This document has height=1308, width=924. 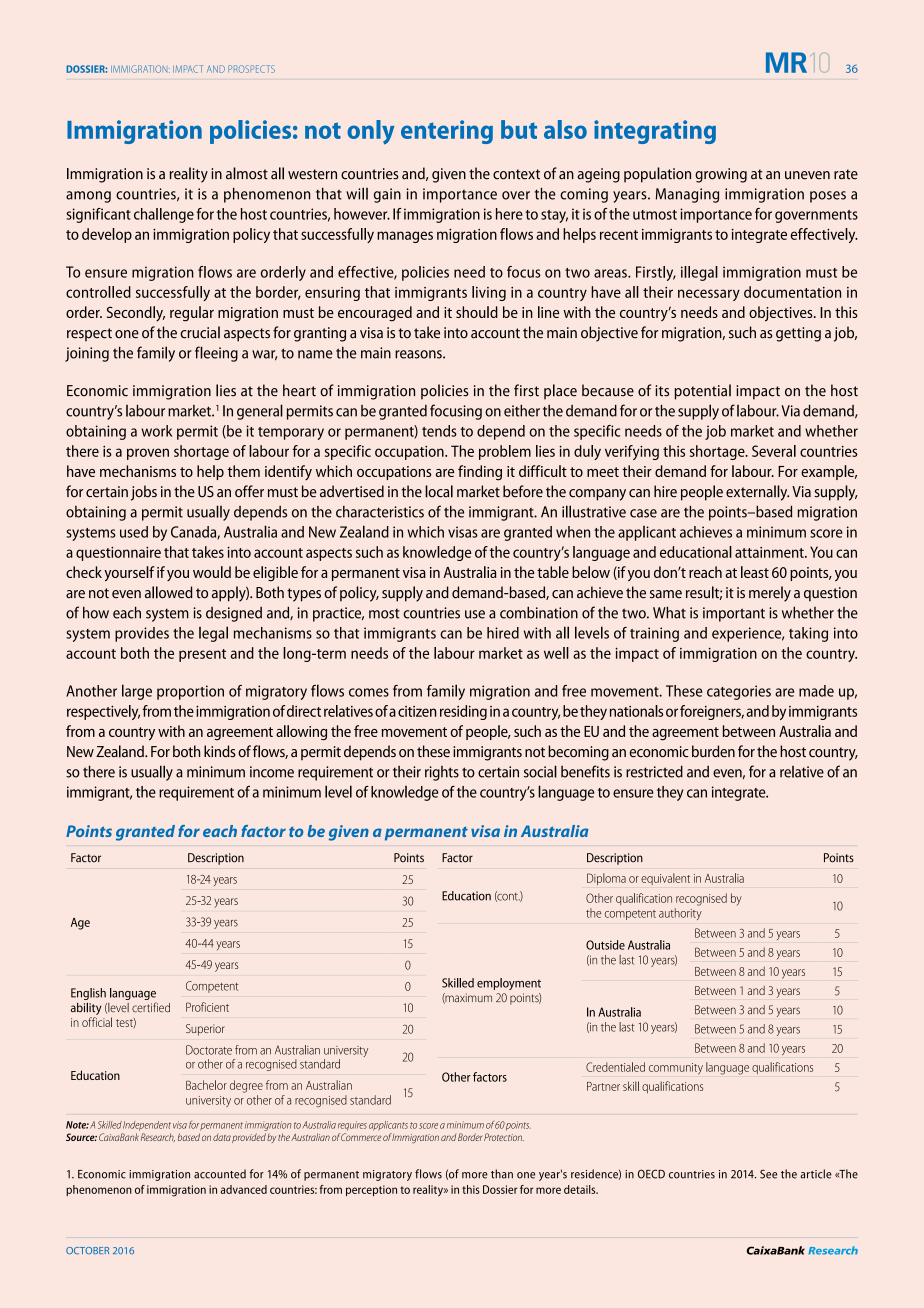 I want to click on integrating, so click(x=655, y=132).
